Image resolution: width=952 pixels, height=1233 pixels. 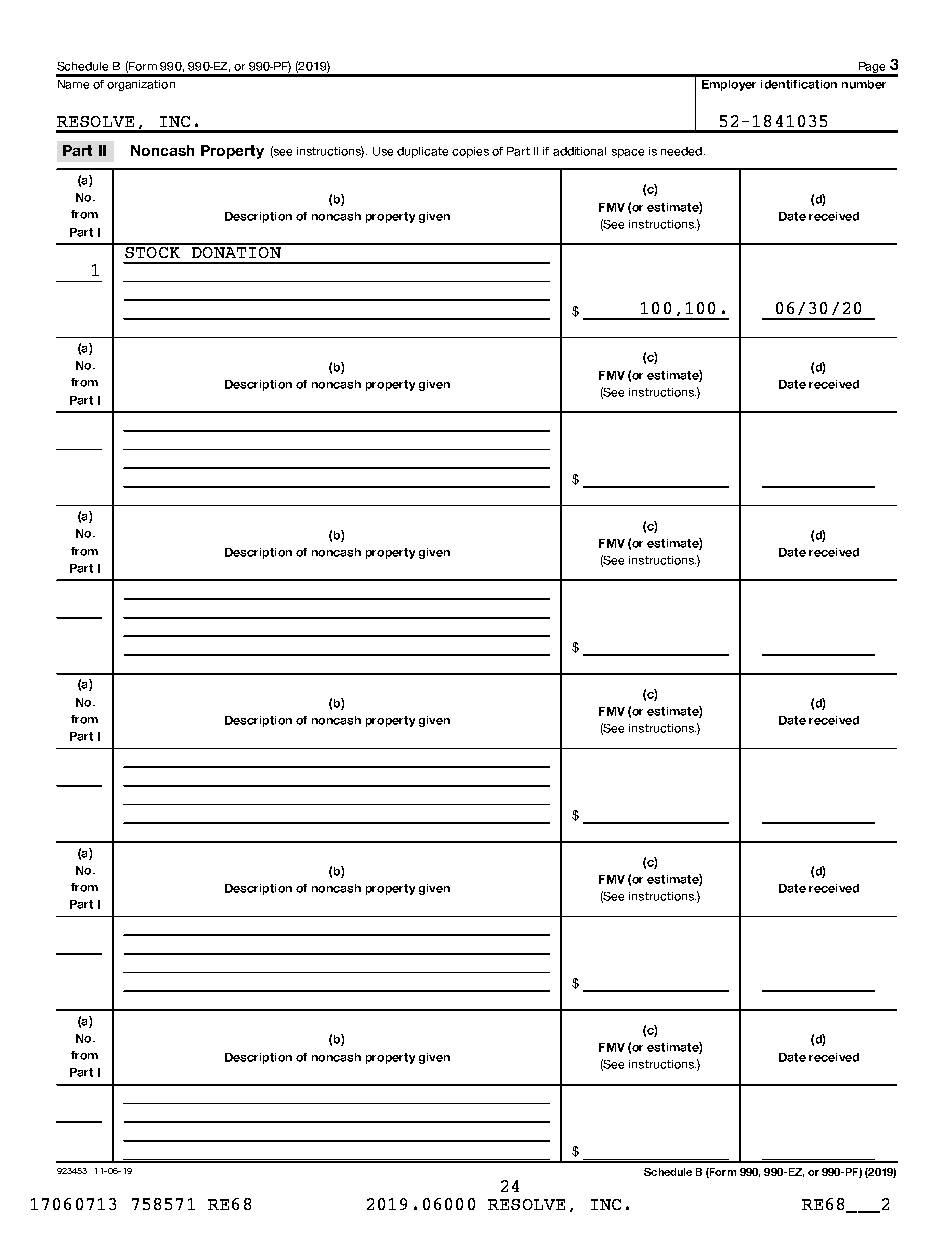 I want to click on copies, so click(x=470, y=152).
